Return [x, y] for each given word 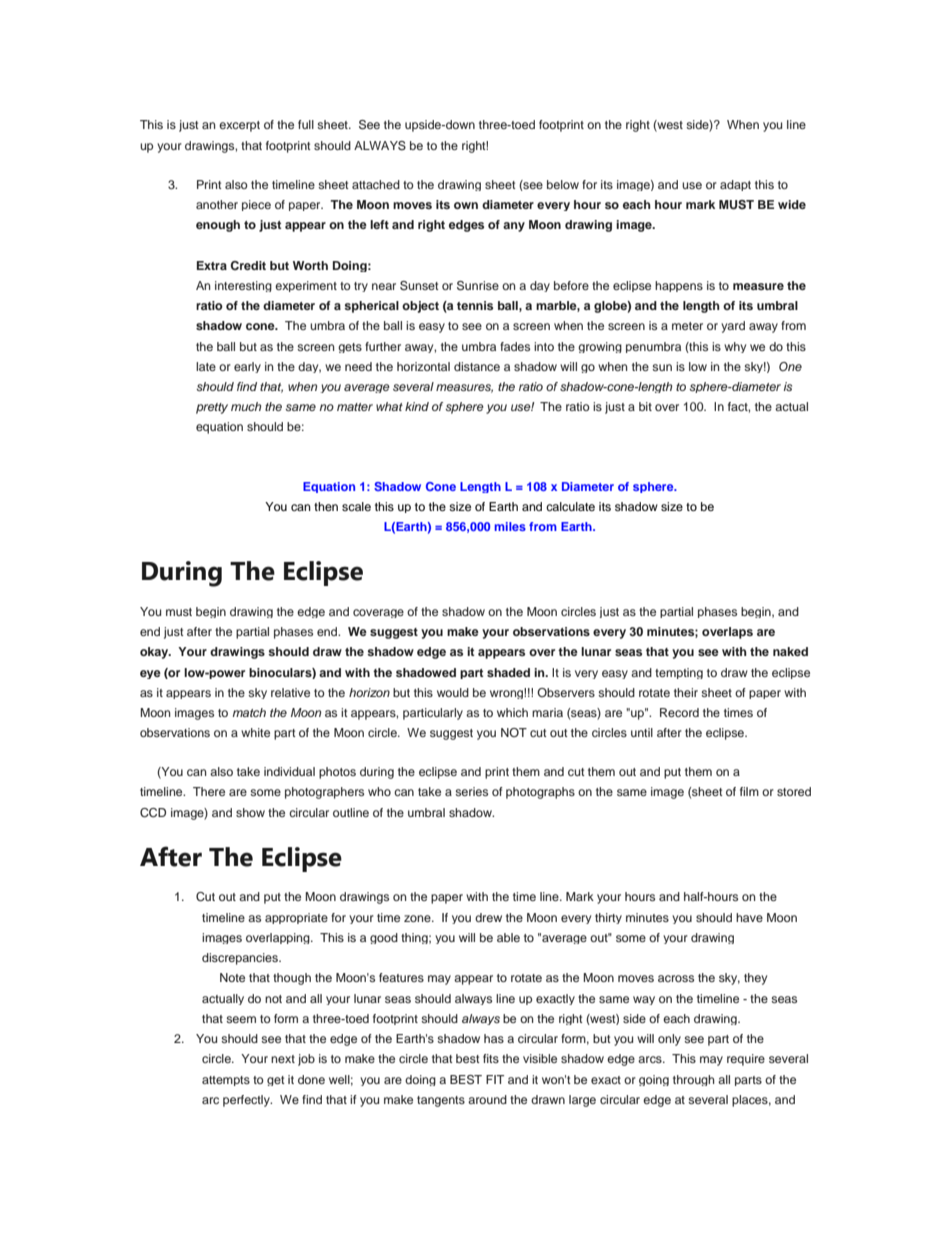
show [250, 812]
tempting [679, 673]
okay [155, 653]
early [247, 367]
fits [491, 1058]
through [694, 1080]
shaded [508, 672]
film [749, 791]
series [471, 791]
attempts [226, 1081]
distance [477, 366]
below [563, 184]
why [735, 347]
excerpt [239, 126]
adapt [735, 185]
